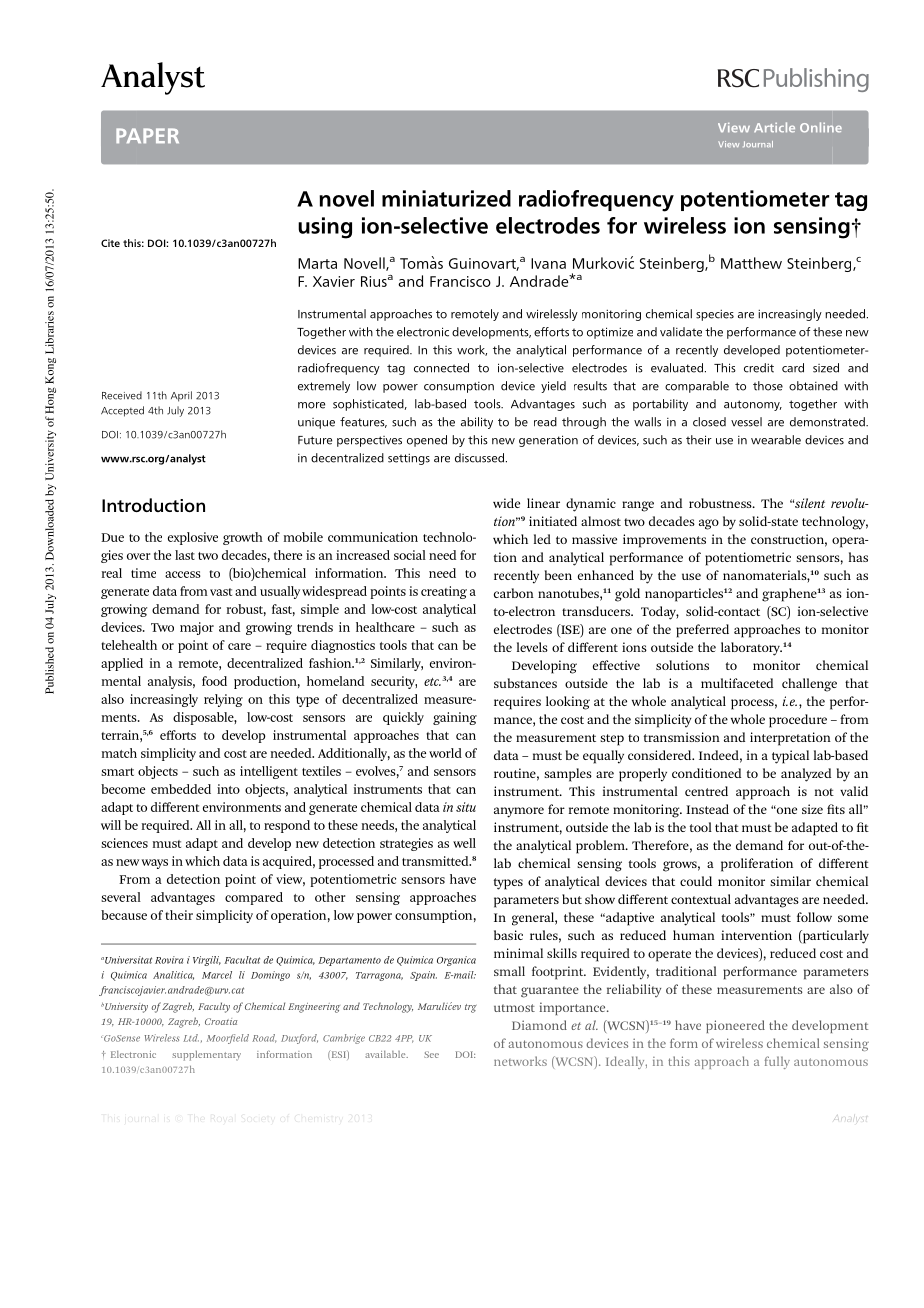 The width and height of the document is (924, 1308). I want to click on April, so click(181, 396).
